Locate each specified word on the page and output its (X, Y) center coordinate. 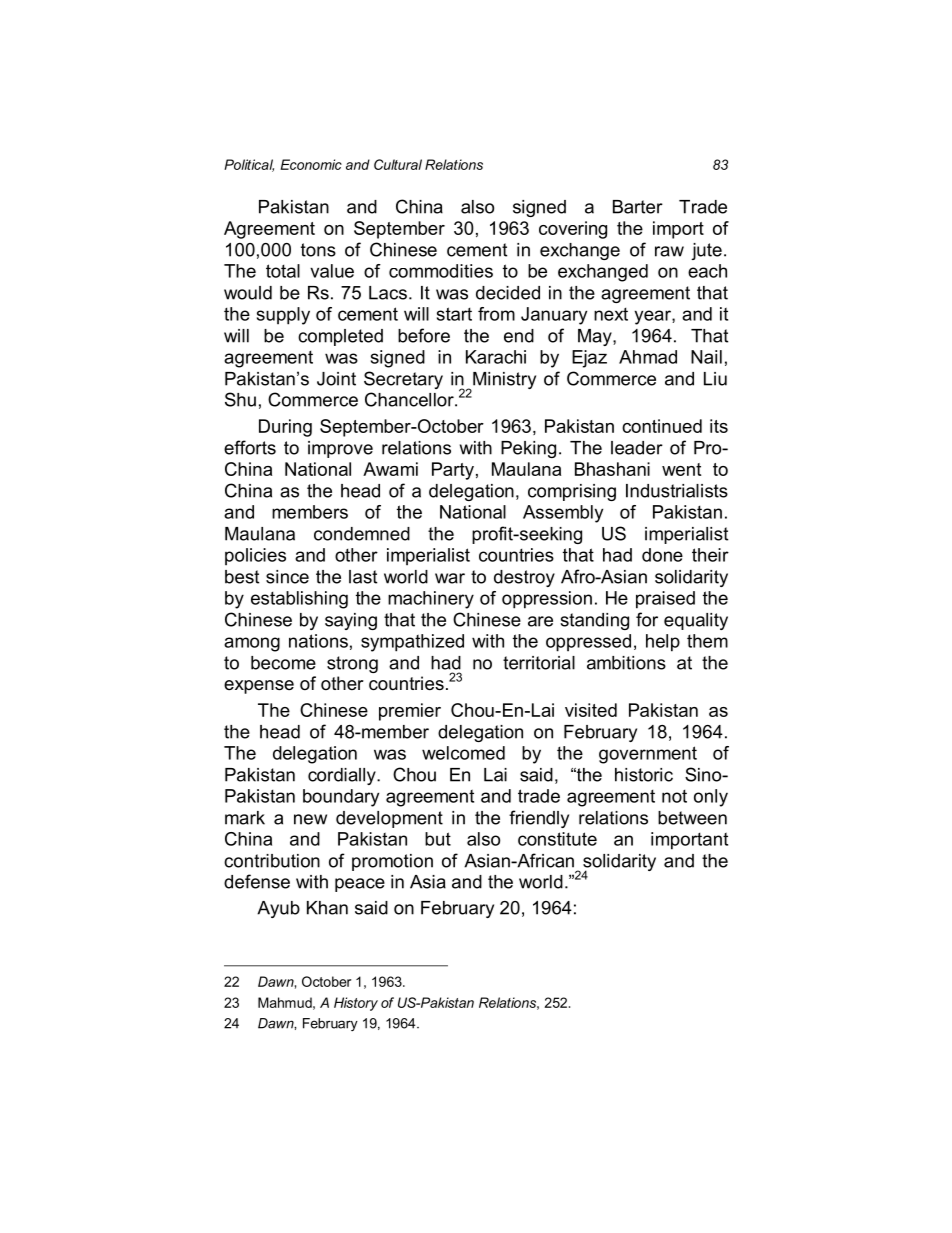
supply (283, 316)
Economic (311, 164)
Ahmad (648, 357)
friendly (539, 819)
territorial (539, 663)
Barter (638, 207)
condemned (362, 534)
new (310, 819)
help (663, 643)
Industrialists (677, 491)
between (692, 818)
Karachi (496, 357)
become (283, 663)
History (356, 1004)
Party (453, 471)
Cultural (398, 164)
